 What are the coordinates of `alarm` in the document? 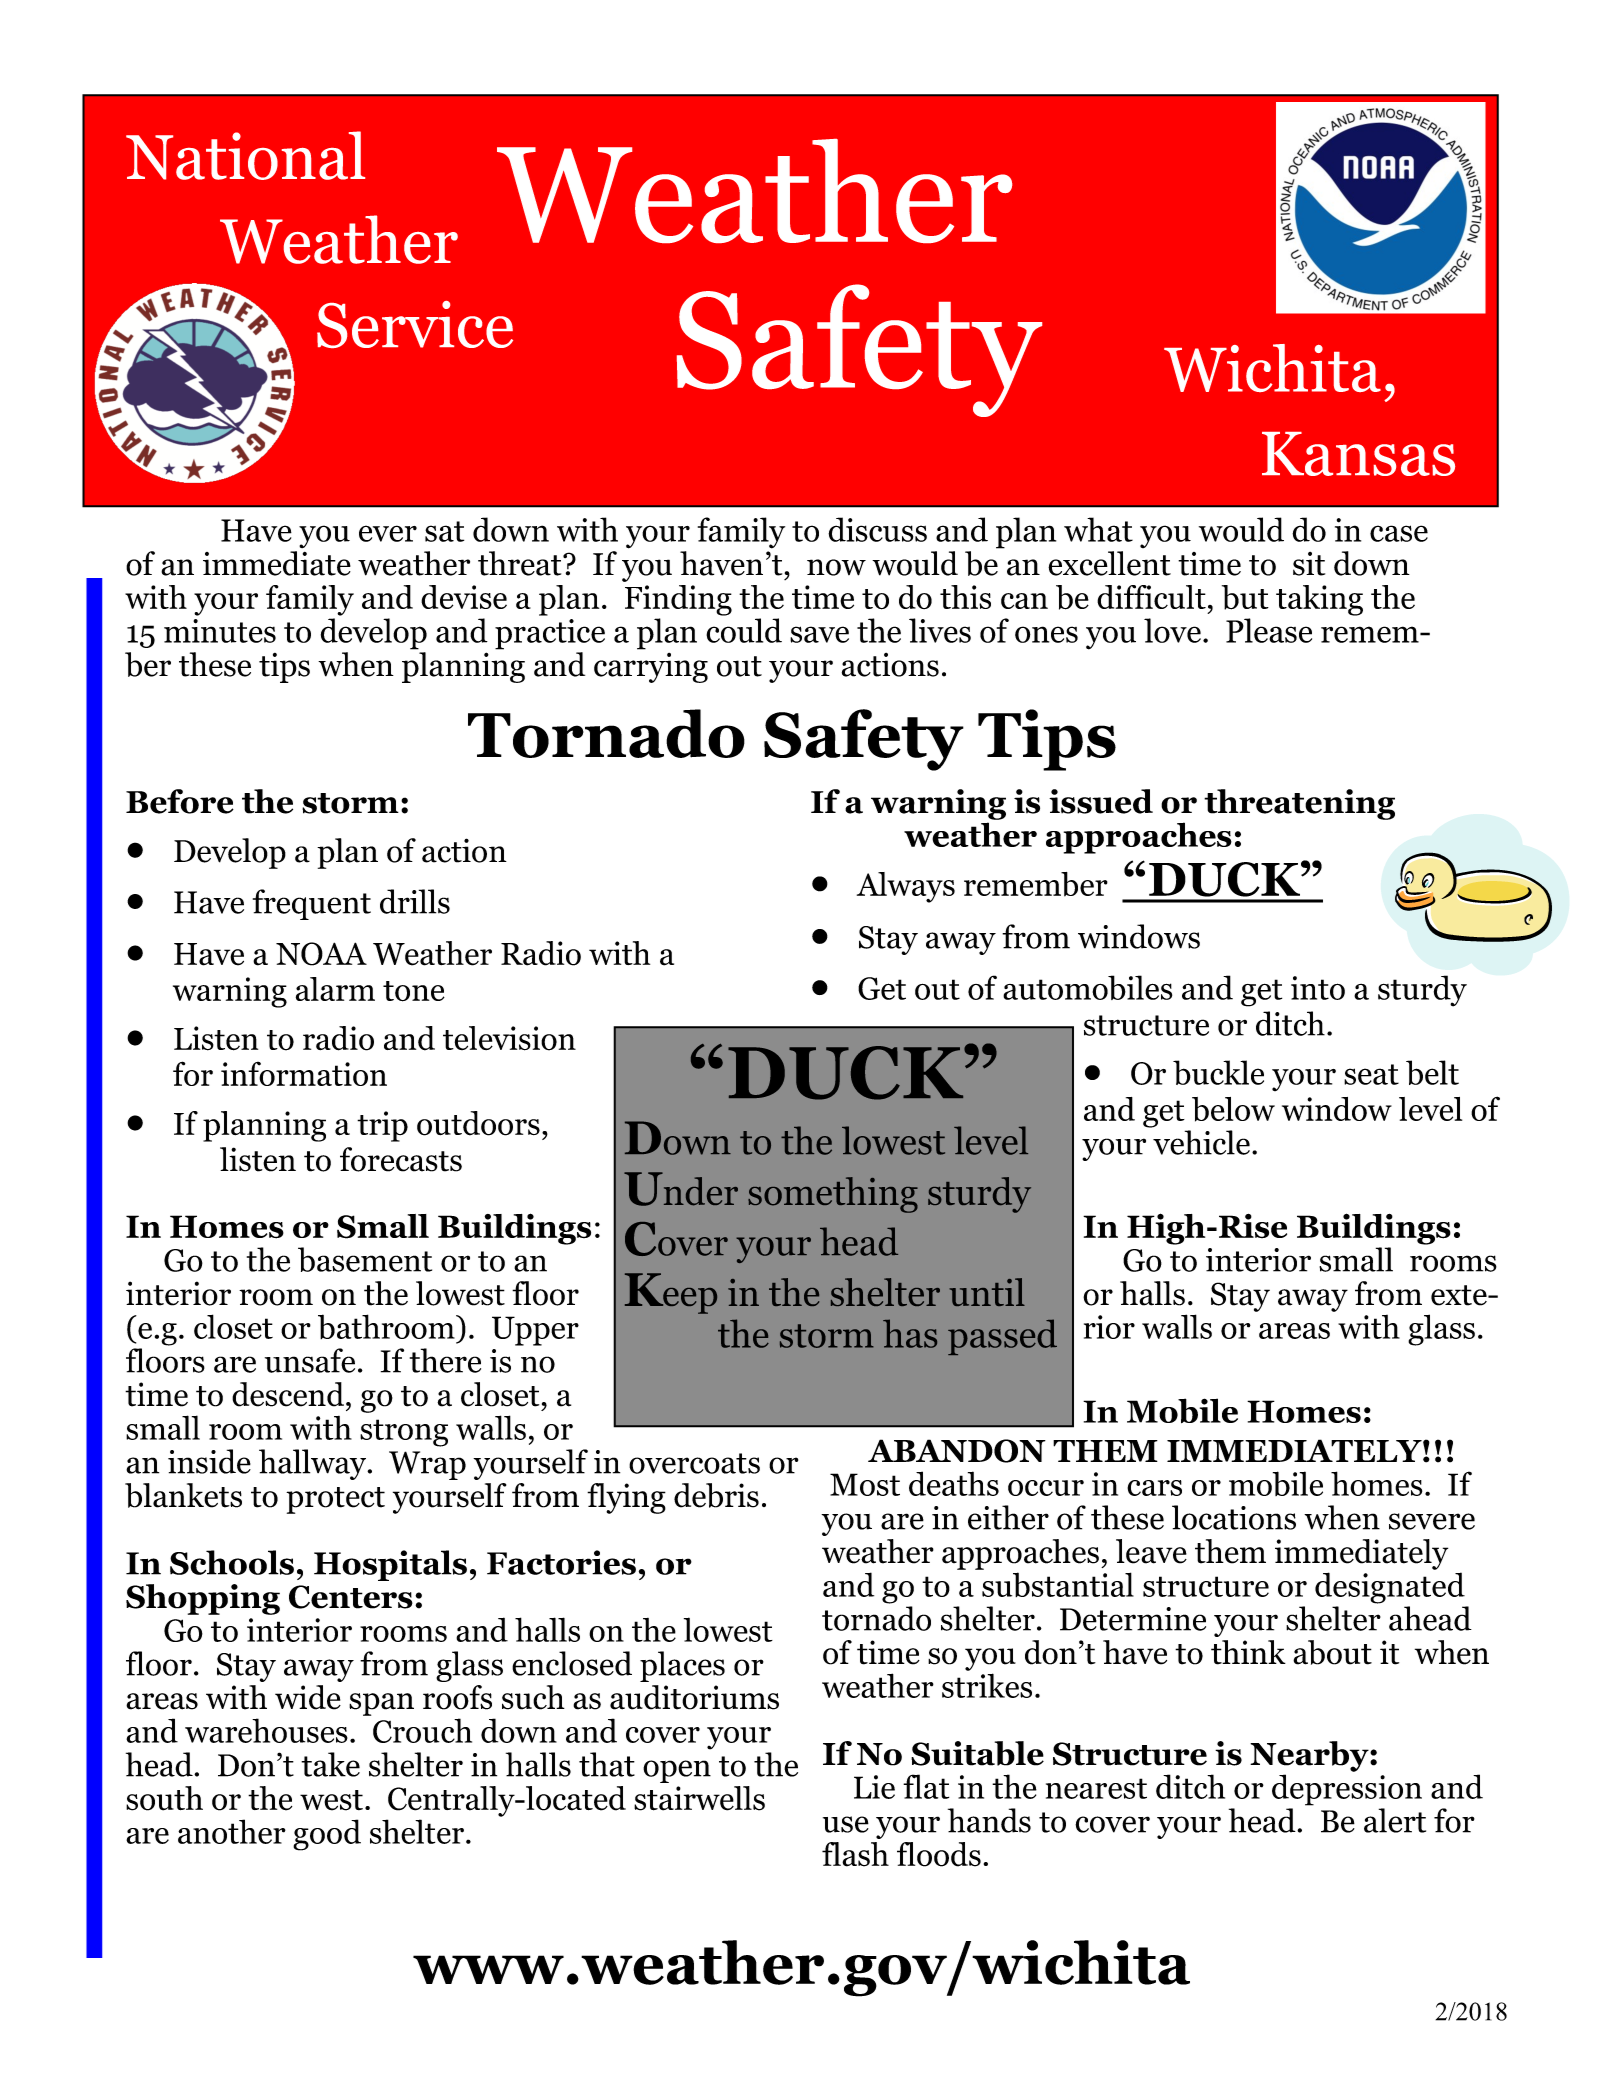 It's located at (335, 989).
